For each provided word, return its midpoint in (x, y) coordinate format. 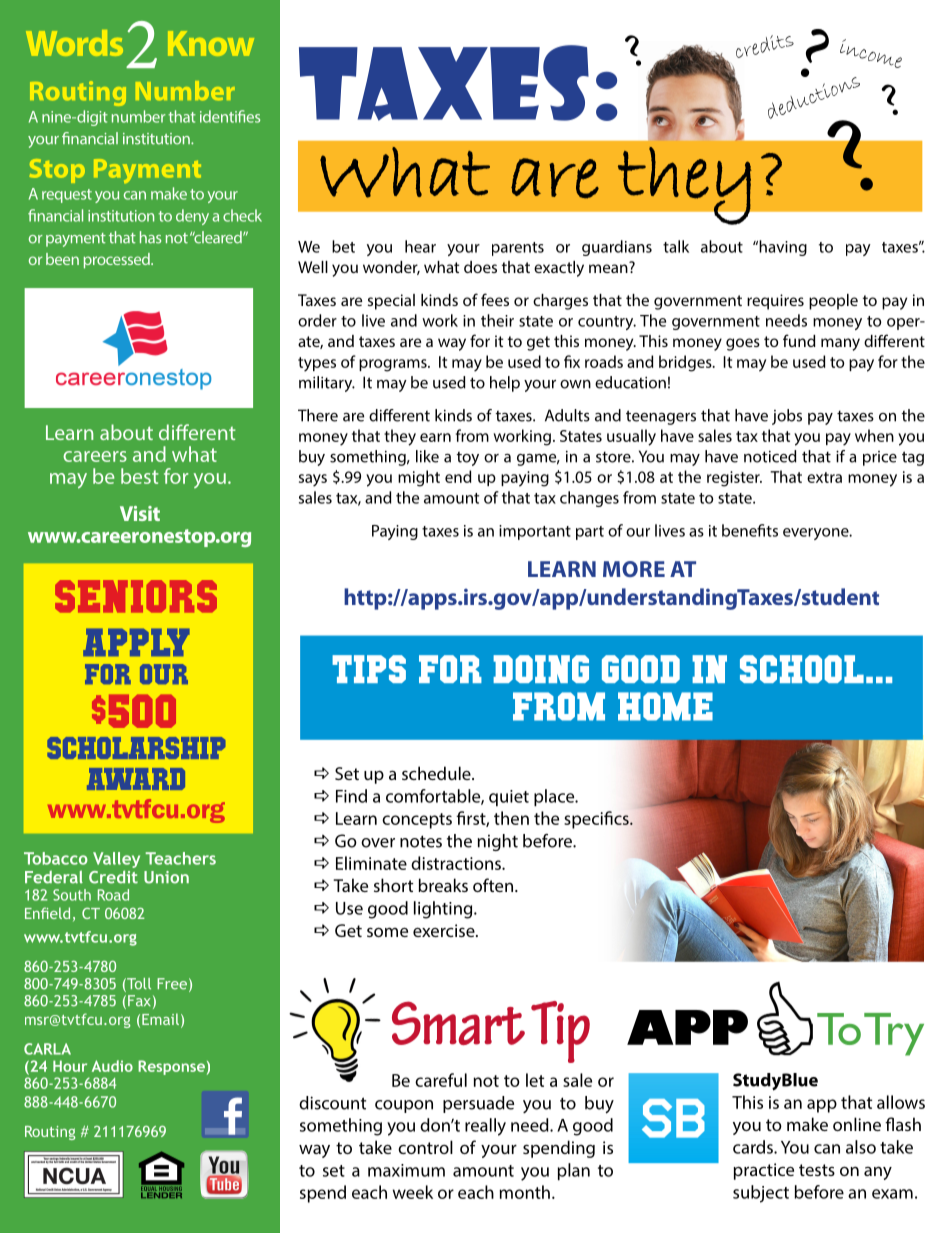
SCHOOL (802, 669)
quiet (509, 798)
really (485, 1127)
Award (136, 779)
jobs (787, 417)
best (139, 476)
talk (676, 246)
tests (817, 1170)
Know (211, 43)
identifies (230, 116)
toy (468, 458)
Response (171, 1067)
